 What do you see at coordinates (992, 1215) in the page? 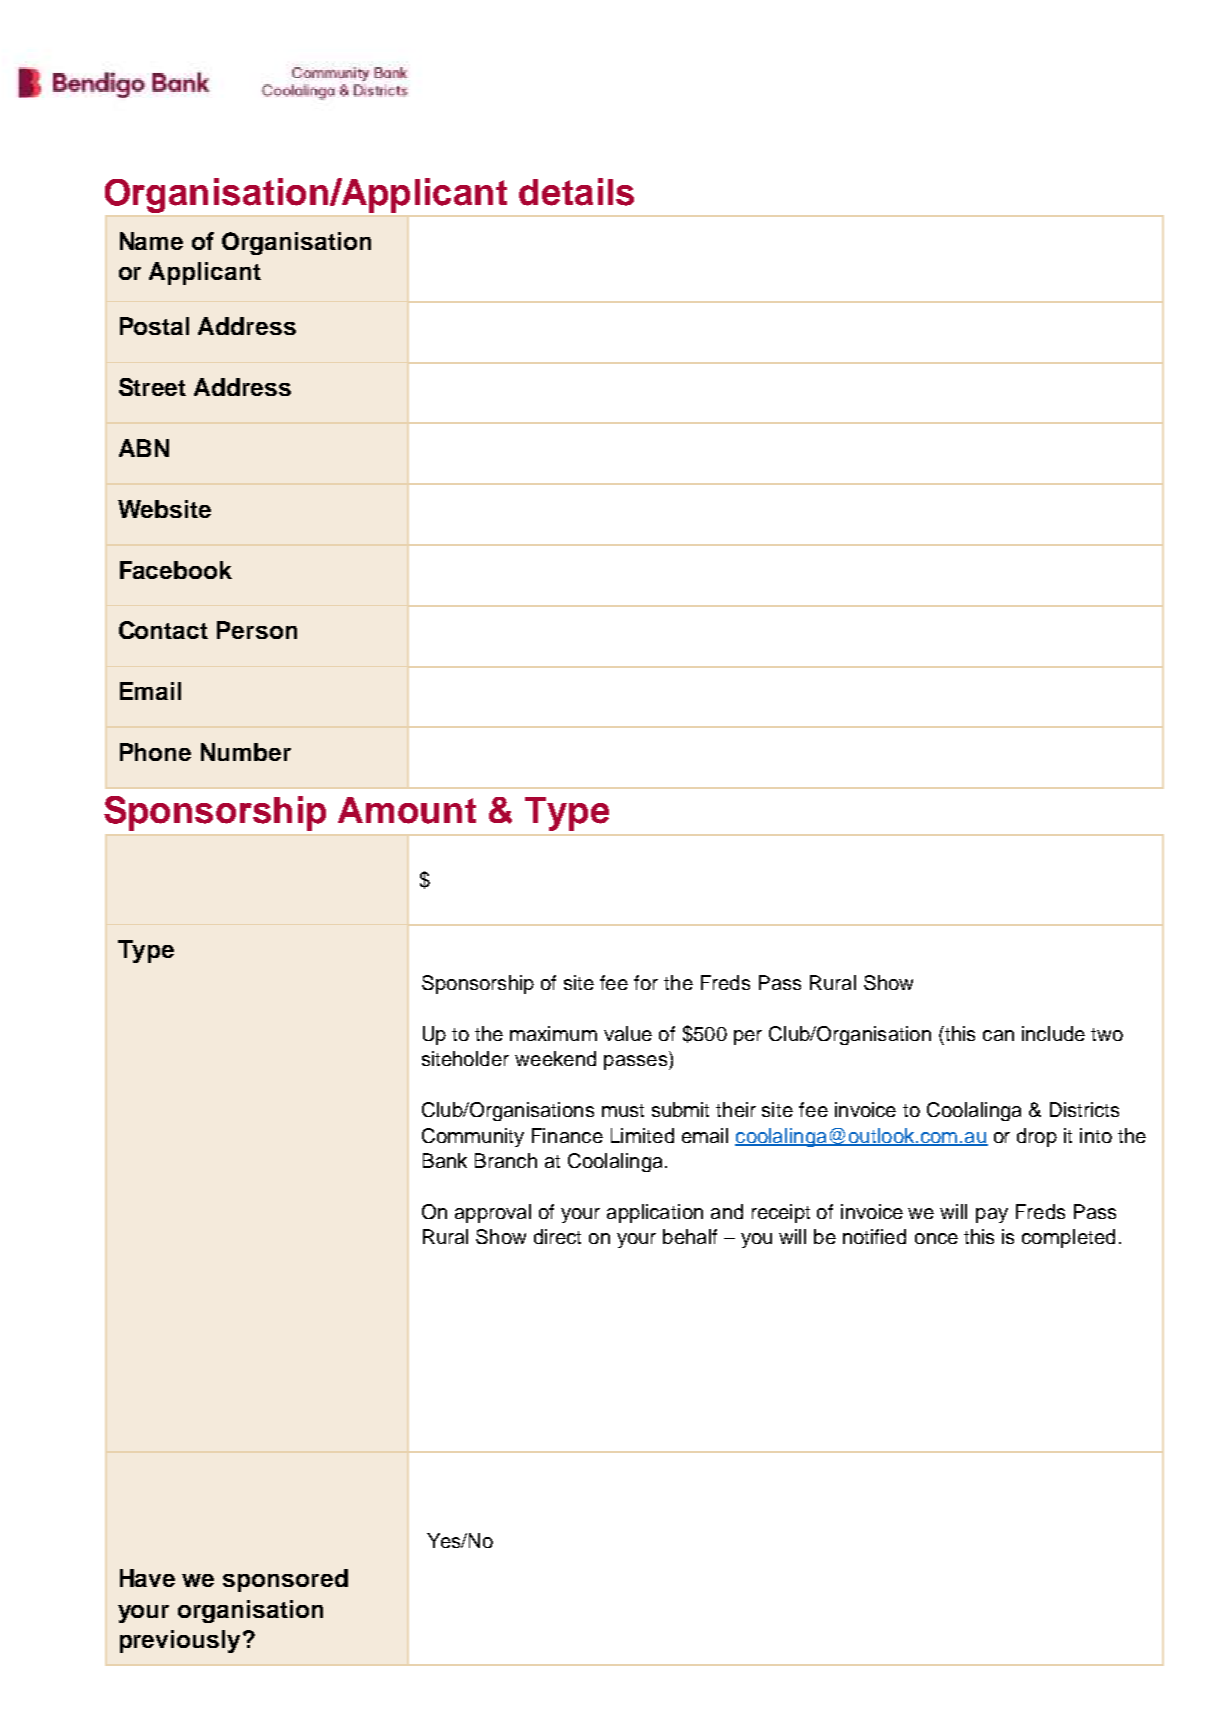
I see `pay` at bounding box center [992, 1215].
